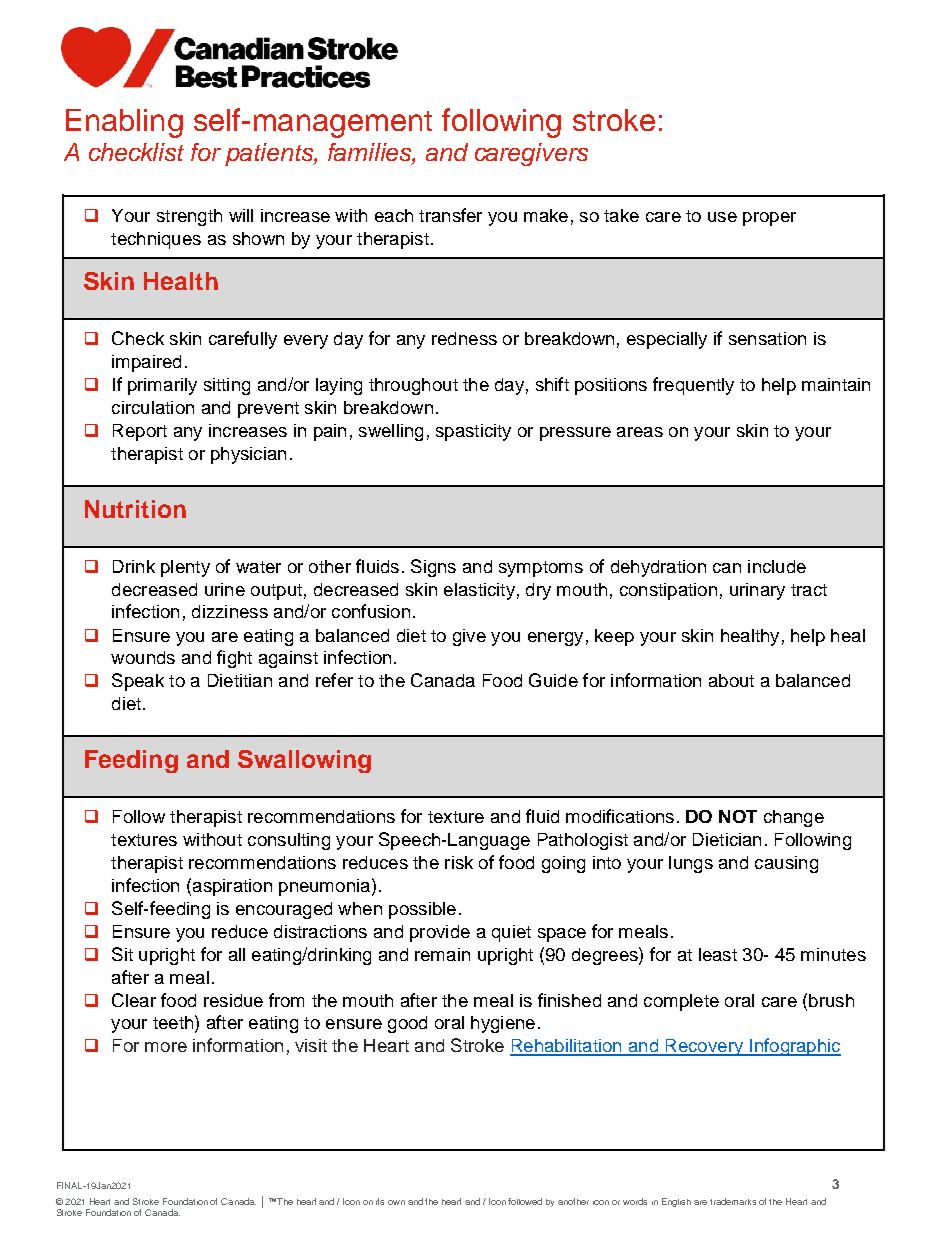  Describe the element at coordinates (794, 818) in the screenshot. I see `change` at that location.
